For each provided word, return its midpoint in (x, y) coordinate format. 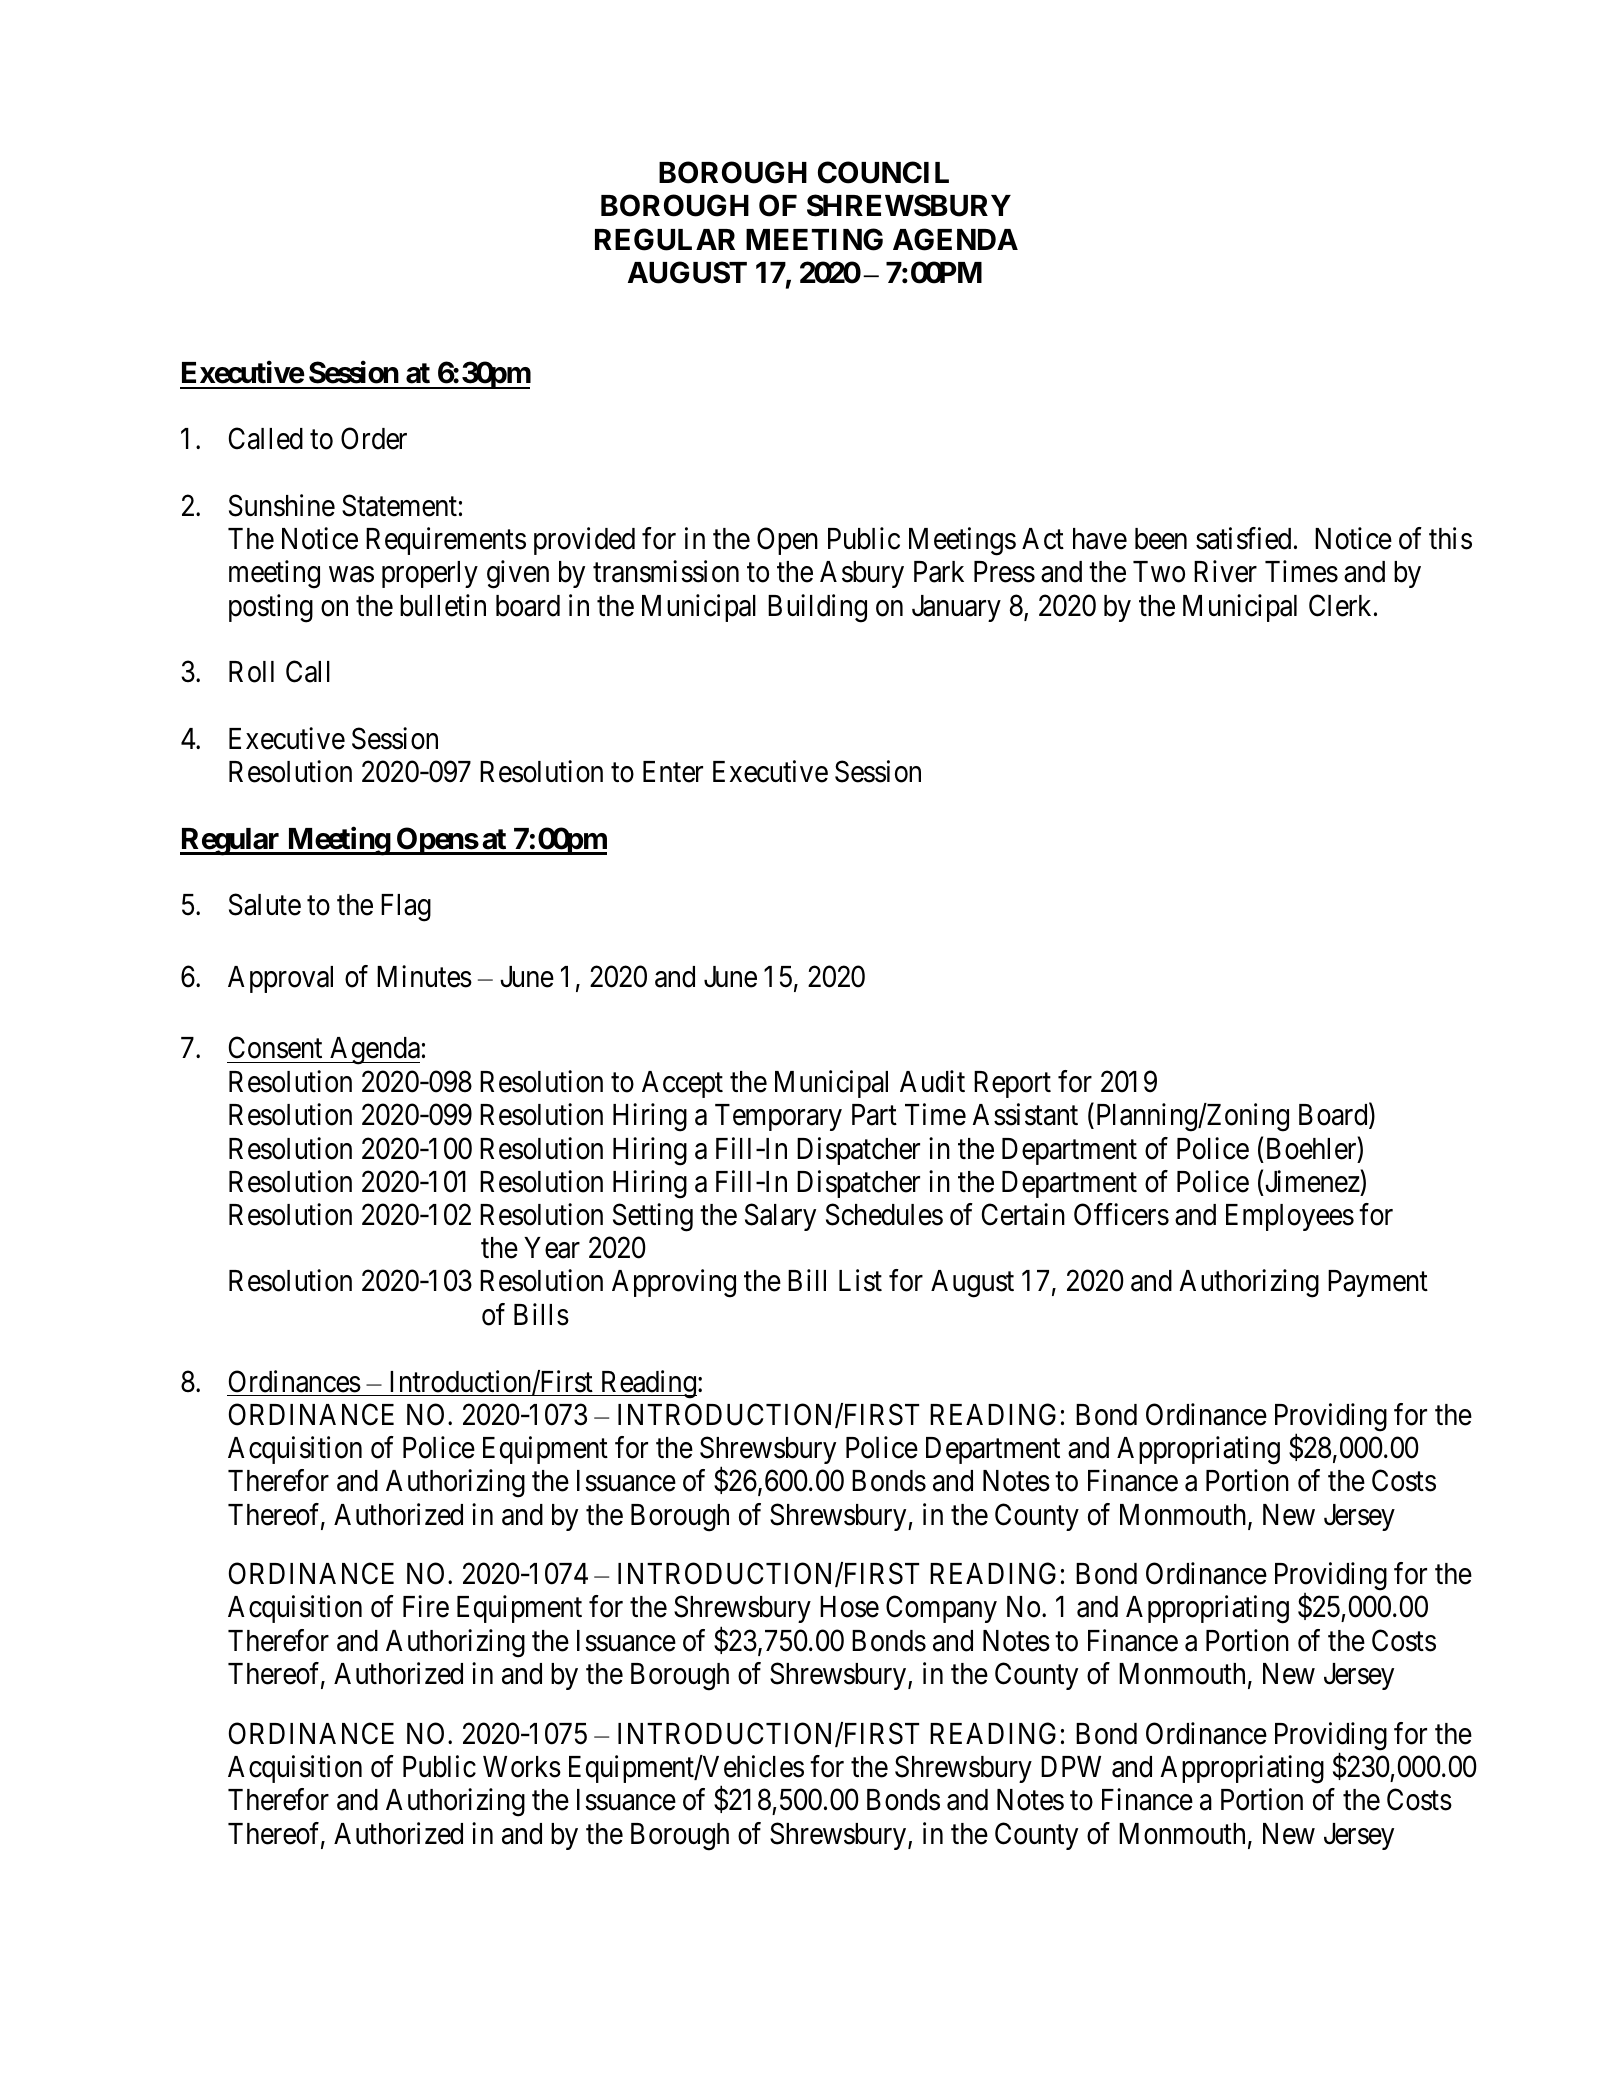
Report (1012, 1084)
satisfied (1243, 538)
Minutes (424, 976)
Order (374, 438)
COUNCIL (883, 172)
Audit (932, 1081)
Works (522, 1767)
